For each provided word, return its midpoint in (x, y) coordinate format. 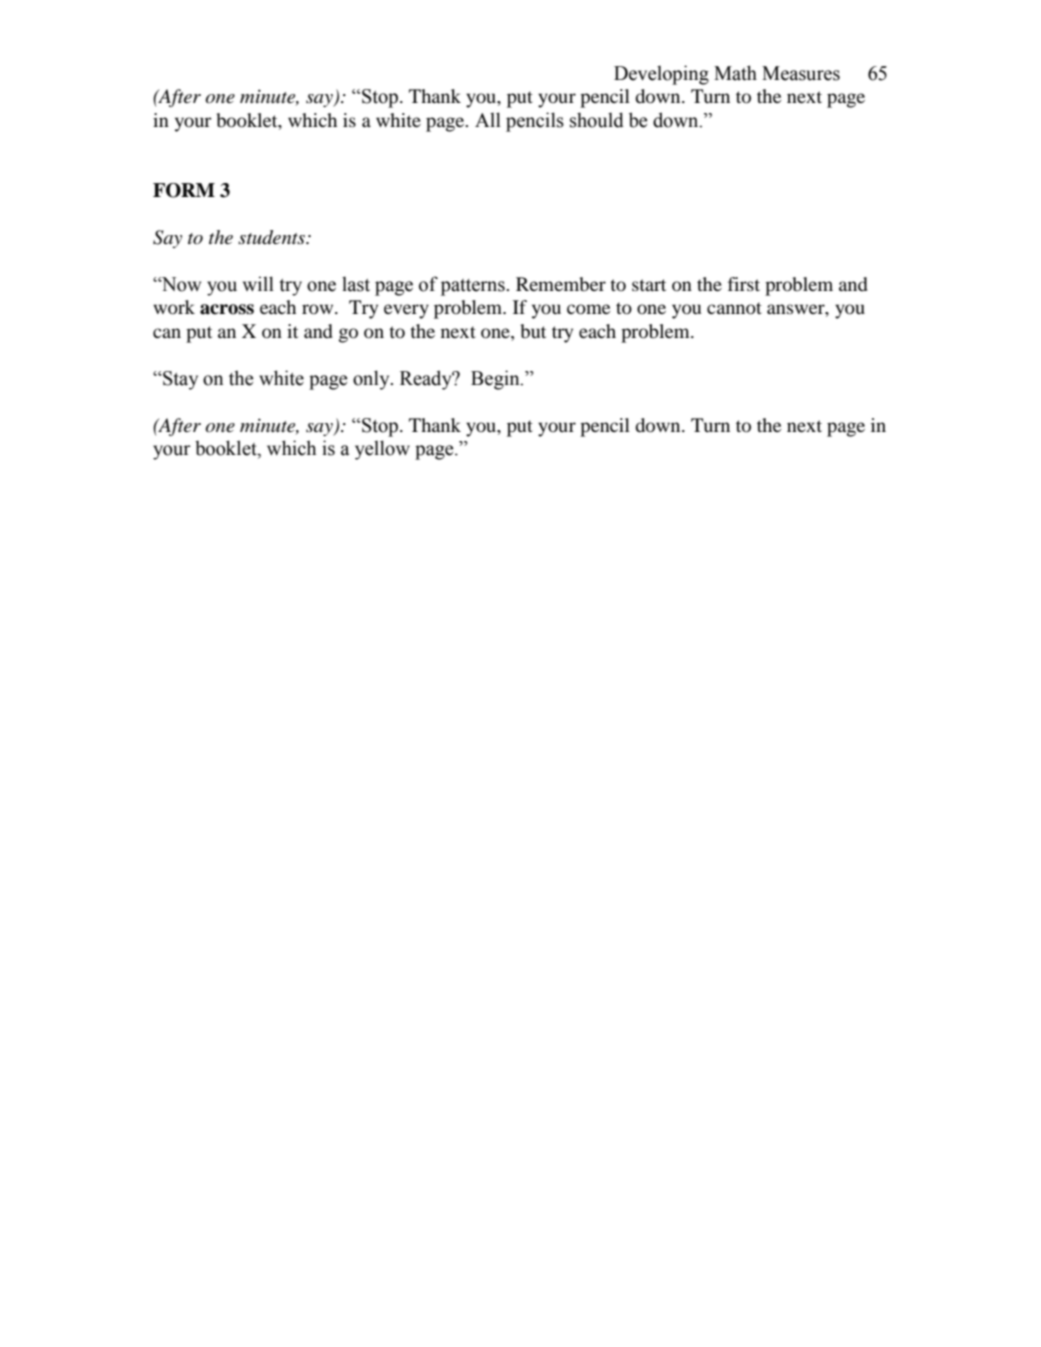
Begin (496, 380)
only (372, 380)
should (597, 120)
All (488, 119)
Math (735, 73)
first (744, 284)
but (533, 331)
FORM (184, 190)
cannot (734, 308)
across (227, 309)
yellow (382, 450)
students (273, 237)
